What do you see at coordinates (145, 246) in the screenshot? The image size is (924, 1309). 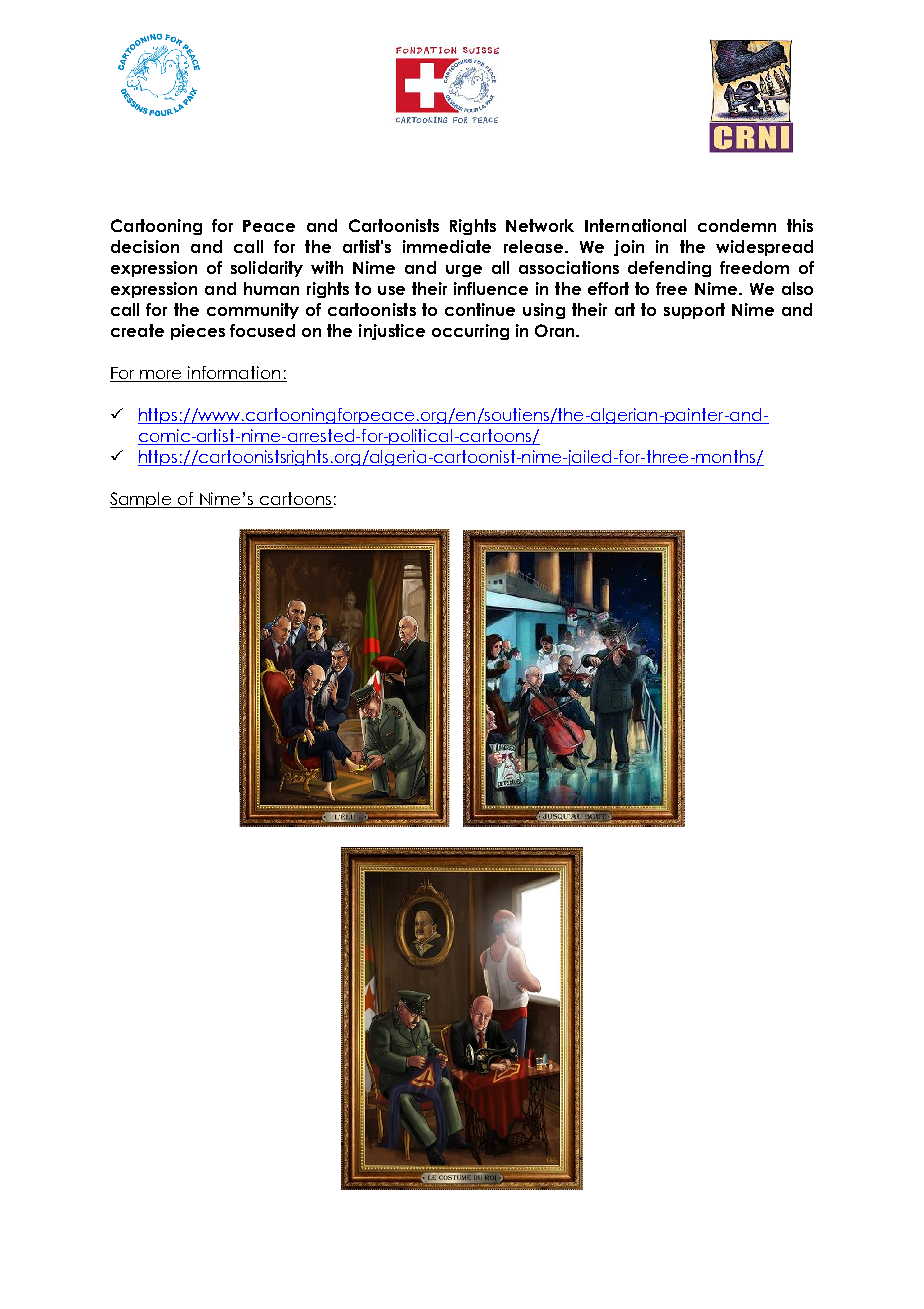 I see `decision` at bounding box center [145, 246].
